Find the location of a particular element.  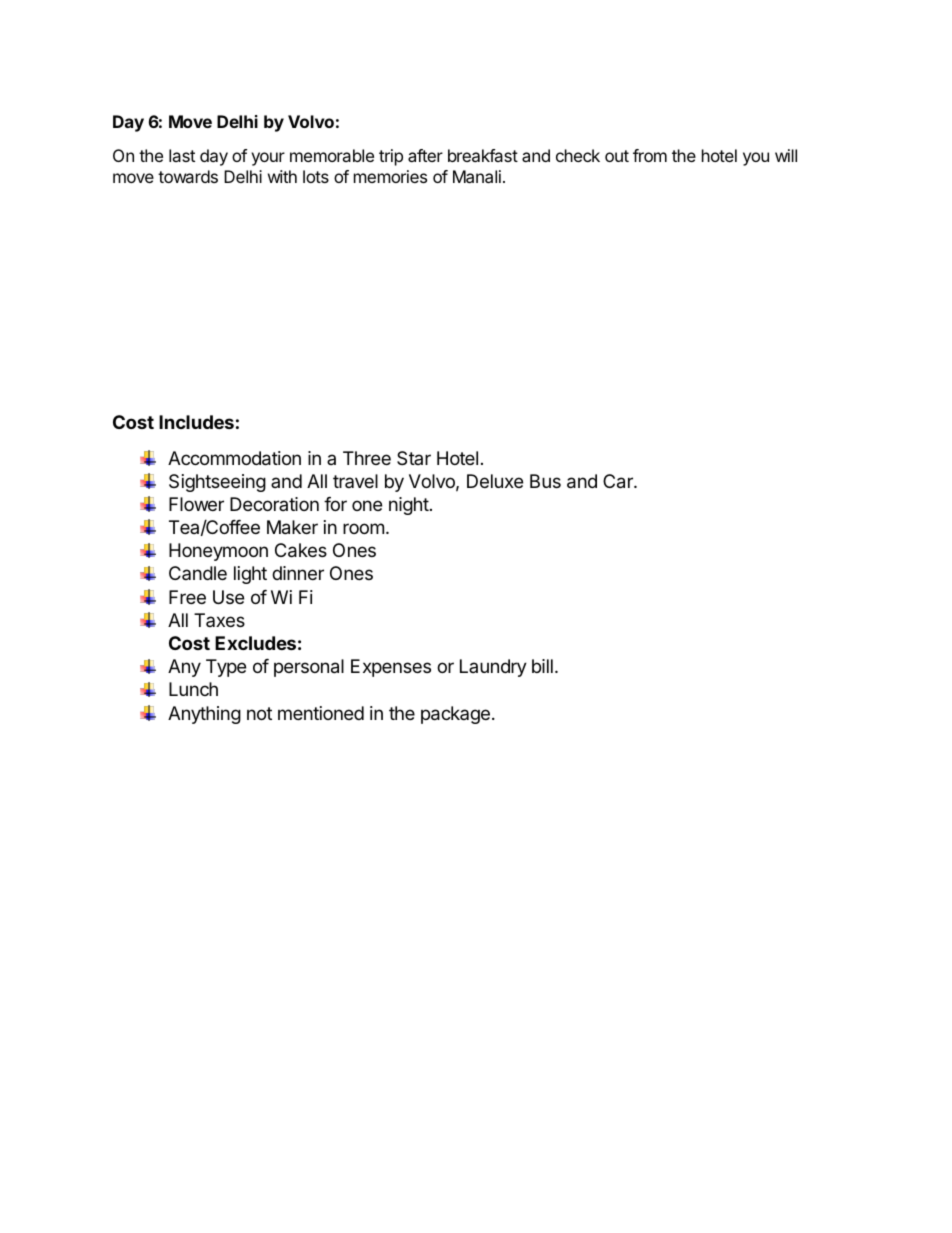

Accommodation is located at coordinates (234, 458).
